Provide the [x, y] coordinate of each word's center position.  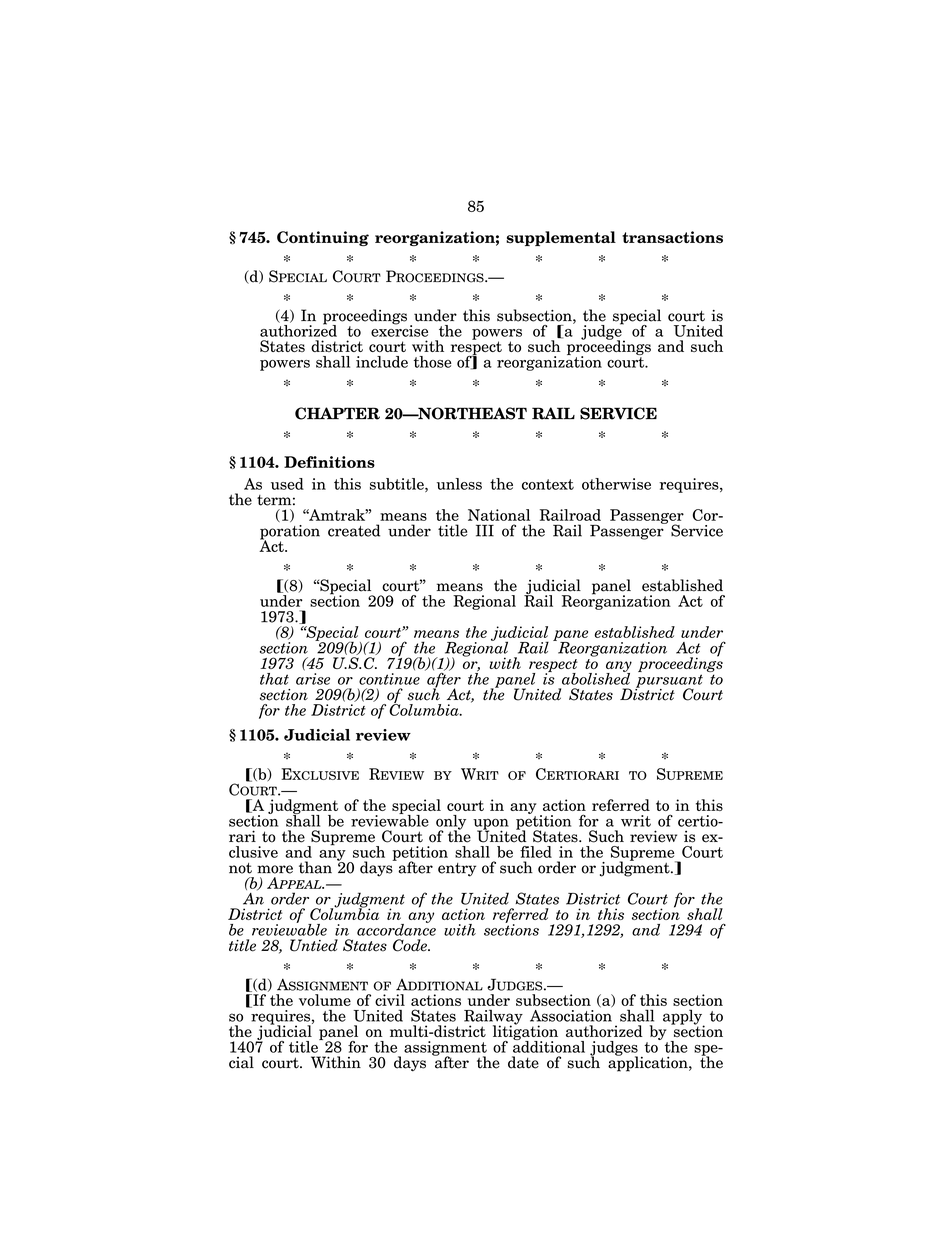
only [451, 823]
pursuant [669, 682]
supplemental [561, 238]
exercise [399, 330]
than [315, 867]
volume [325, 1000]
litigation [525, 1032]
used [287, 484]
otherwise [616, 484]
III [485, 531]
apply [683, 1018]
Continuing [323, 238]
